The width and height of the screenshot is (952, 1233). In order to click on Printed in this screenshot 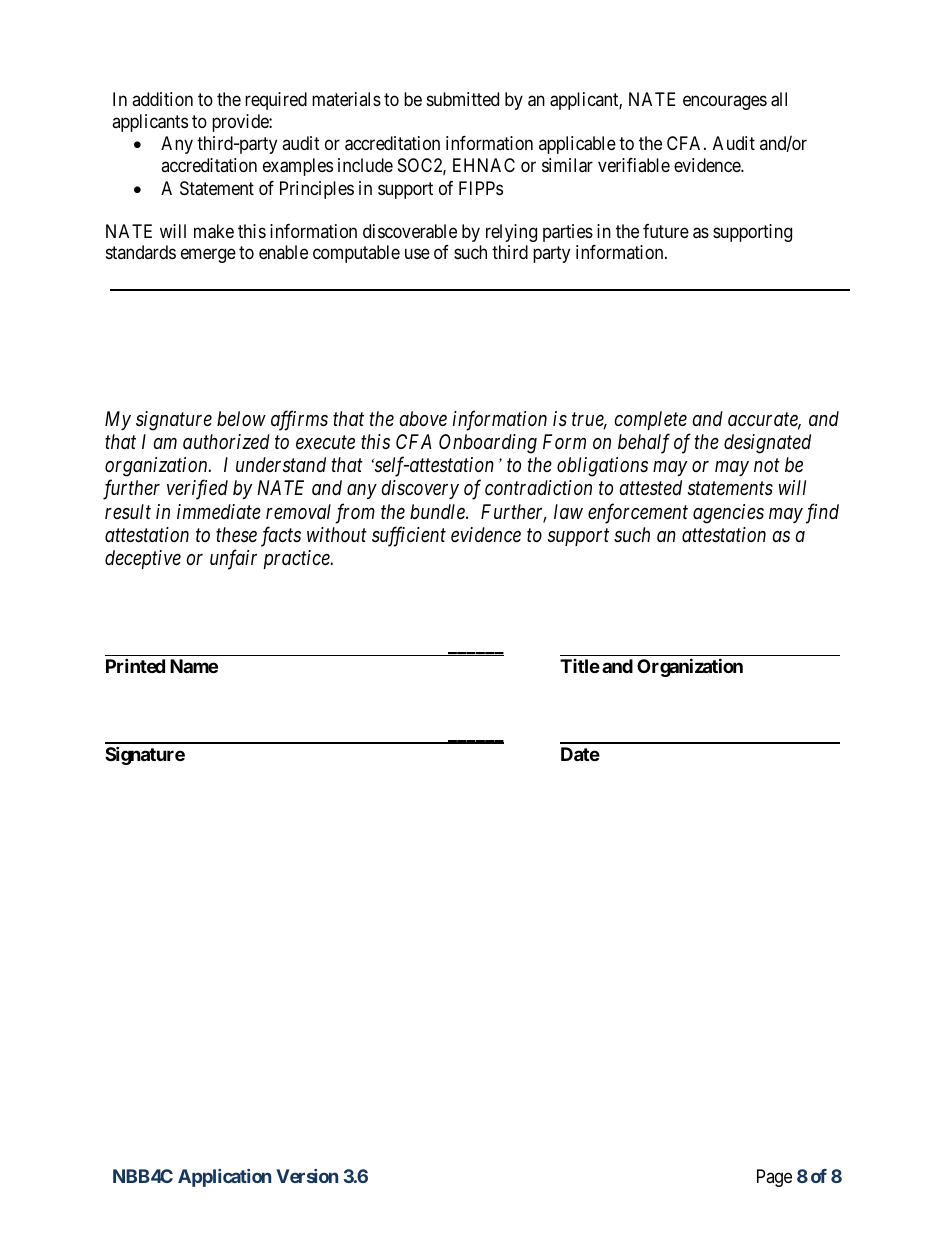, I will do `click(135, 666)`.
